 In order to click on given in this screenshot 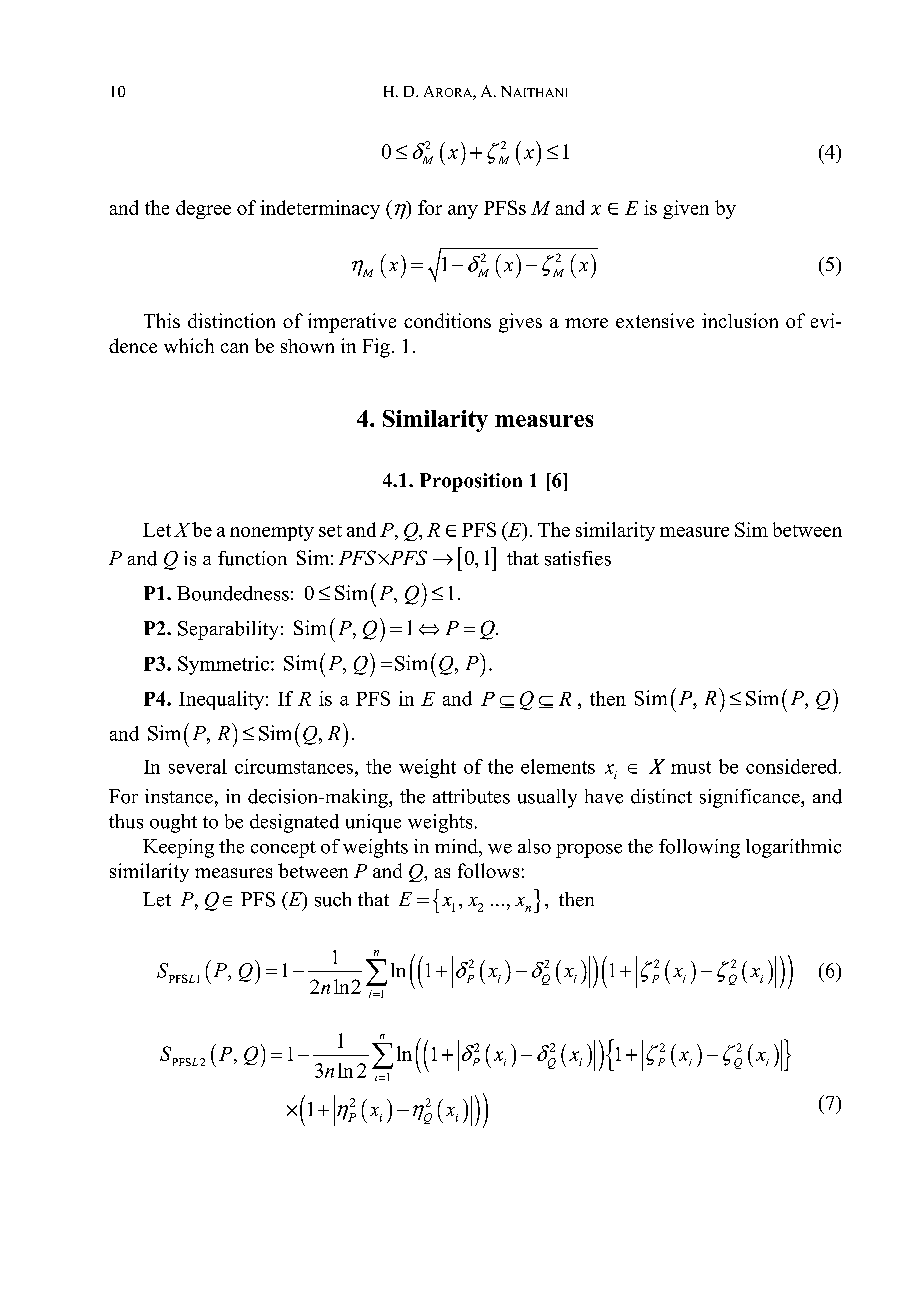, I will do `click(686, 209)`.
